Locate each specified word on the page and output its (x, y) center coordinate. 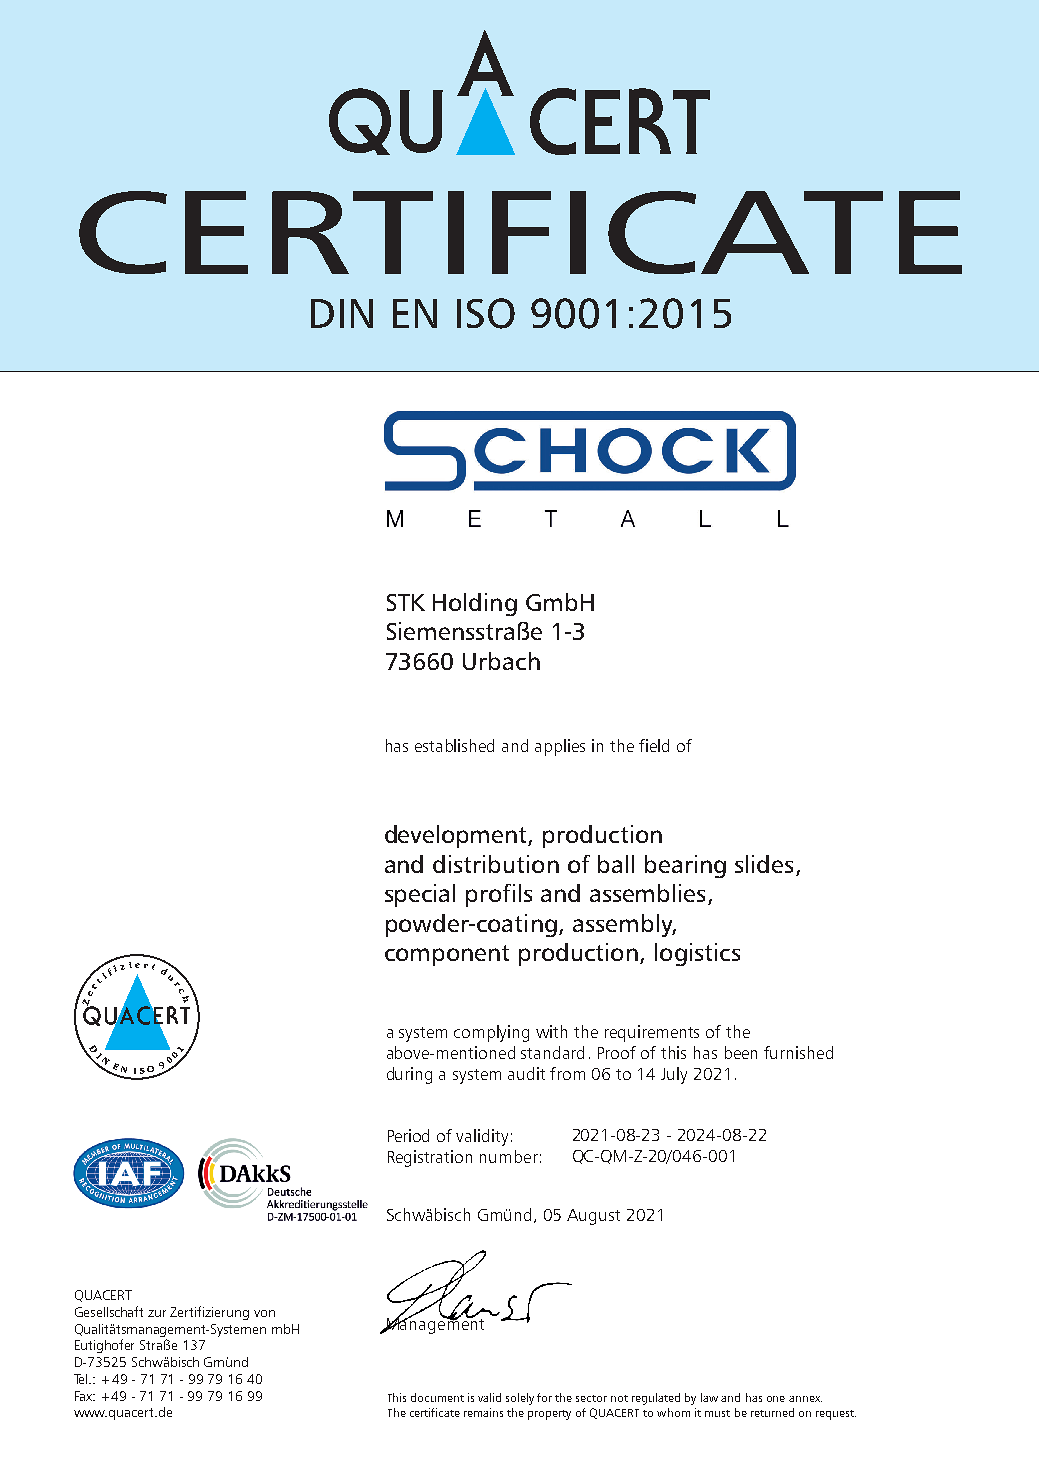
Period (408, 1135)
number (509, 1156)
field (654, 745)
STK (406, 602)
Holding (475, 604)
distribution (496, 864)
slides (764, 864)
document (437, 1397)
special (420, 895)
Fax (85, 1396)
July (674, 1075)
